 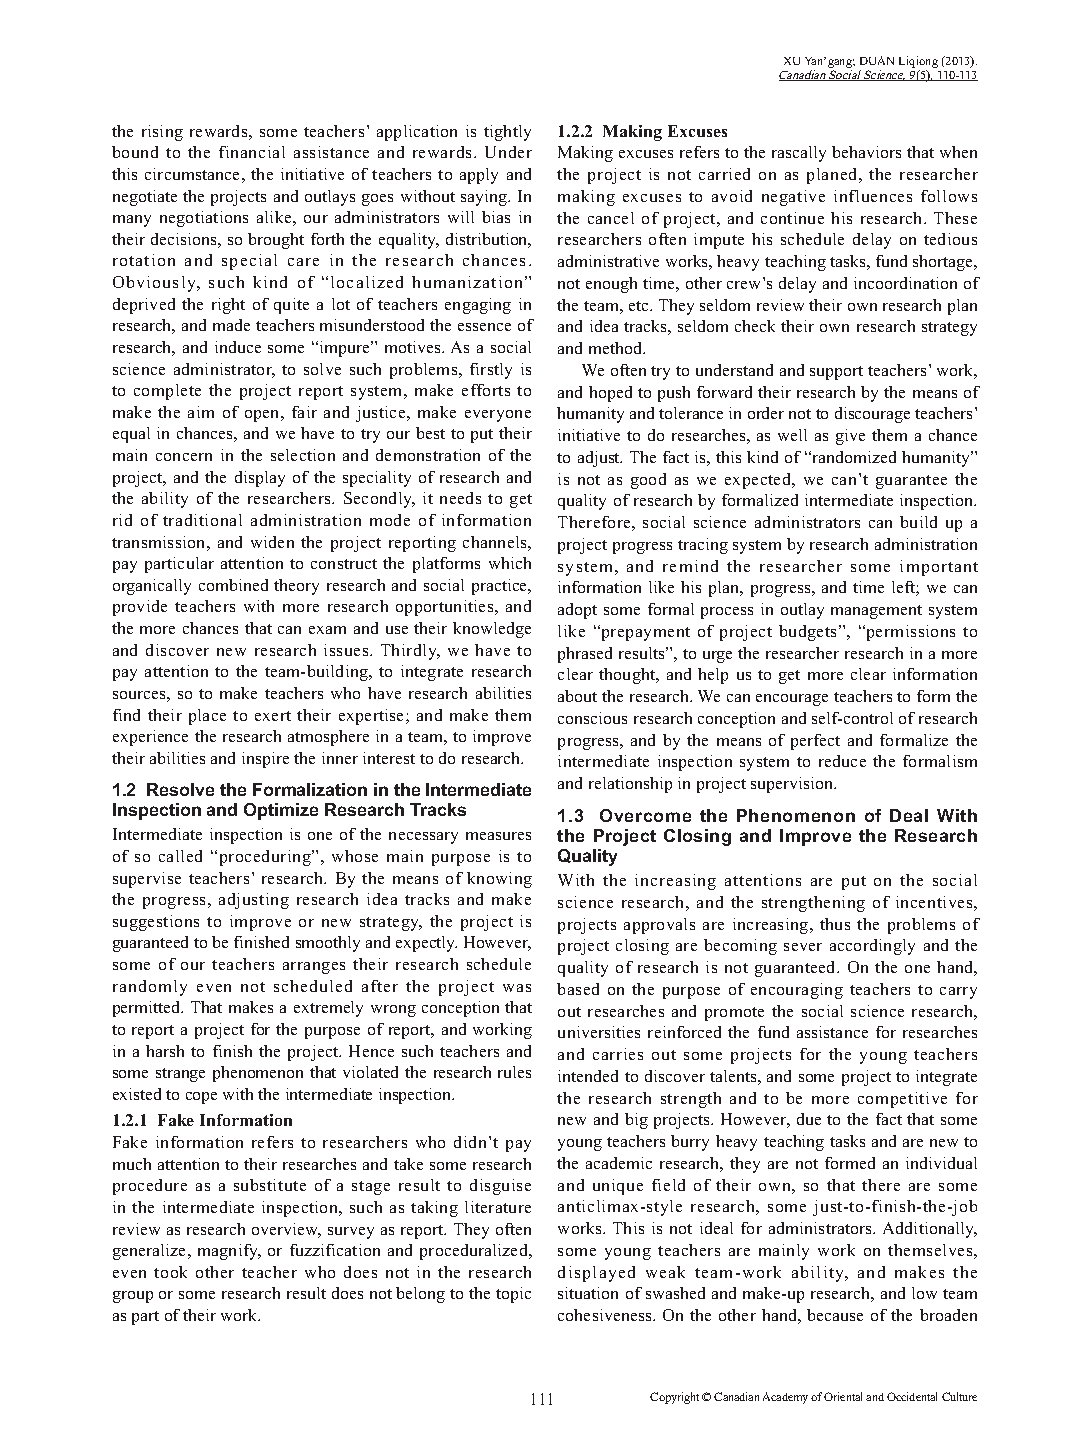 I want to click on discourage, so click(x=872, y=415).
